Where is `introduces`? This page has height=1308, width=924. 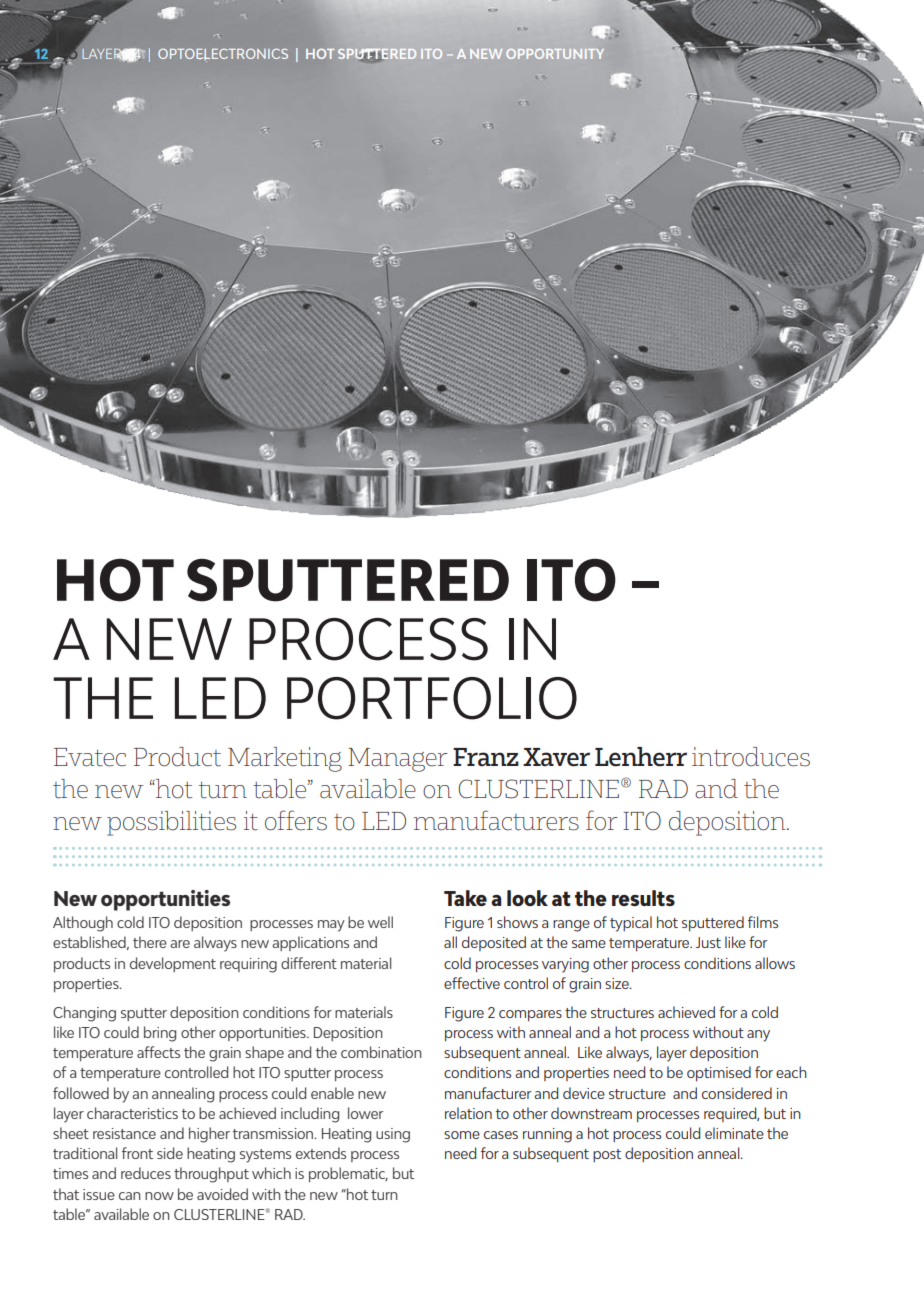 introduces is located at coordinates (751, 757).
